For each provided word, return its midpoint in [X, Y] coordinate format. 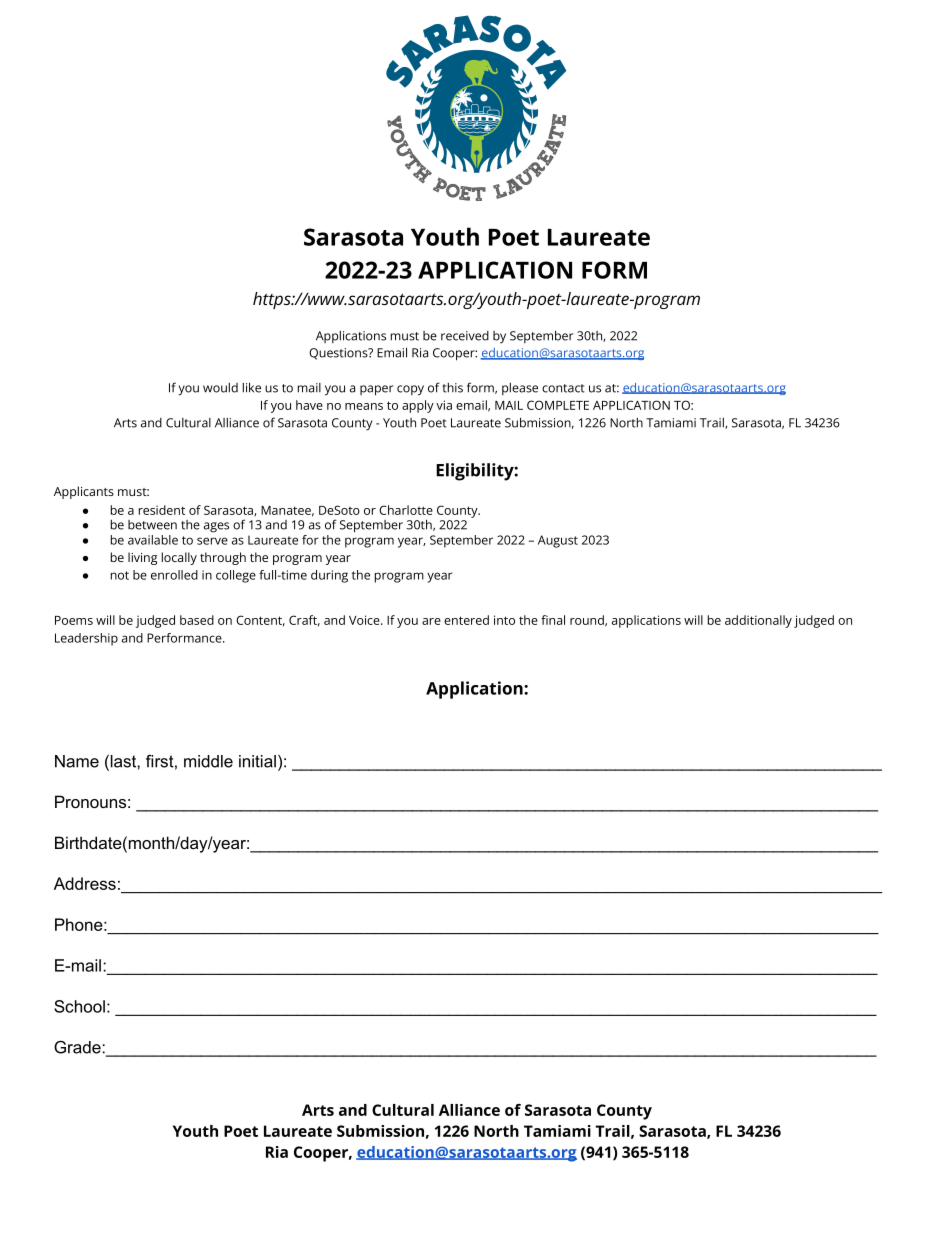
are [431, 621]
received [465, 336]
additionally [758, 621]
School [79, 1006]
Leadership [86, 639]
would [220, 388]
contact [563, 388]
